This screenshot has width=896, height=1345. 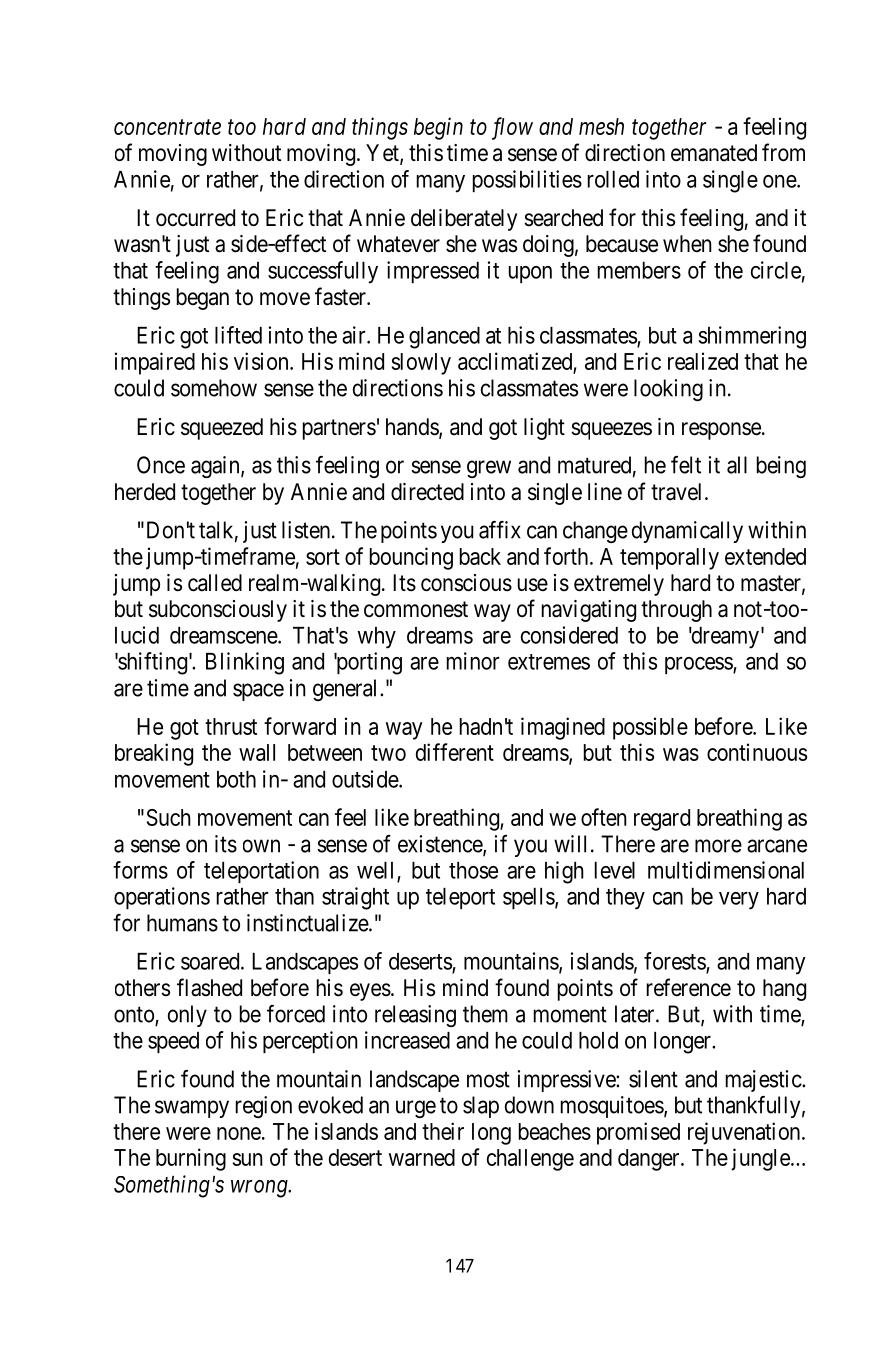 I want to click on burning, so click(x=191, y=1159).
